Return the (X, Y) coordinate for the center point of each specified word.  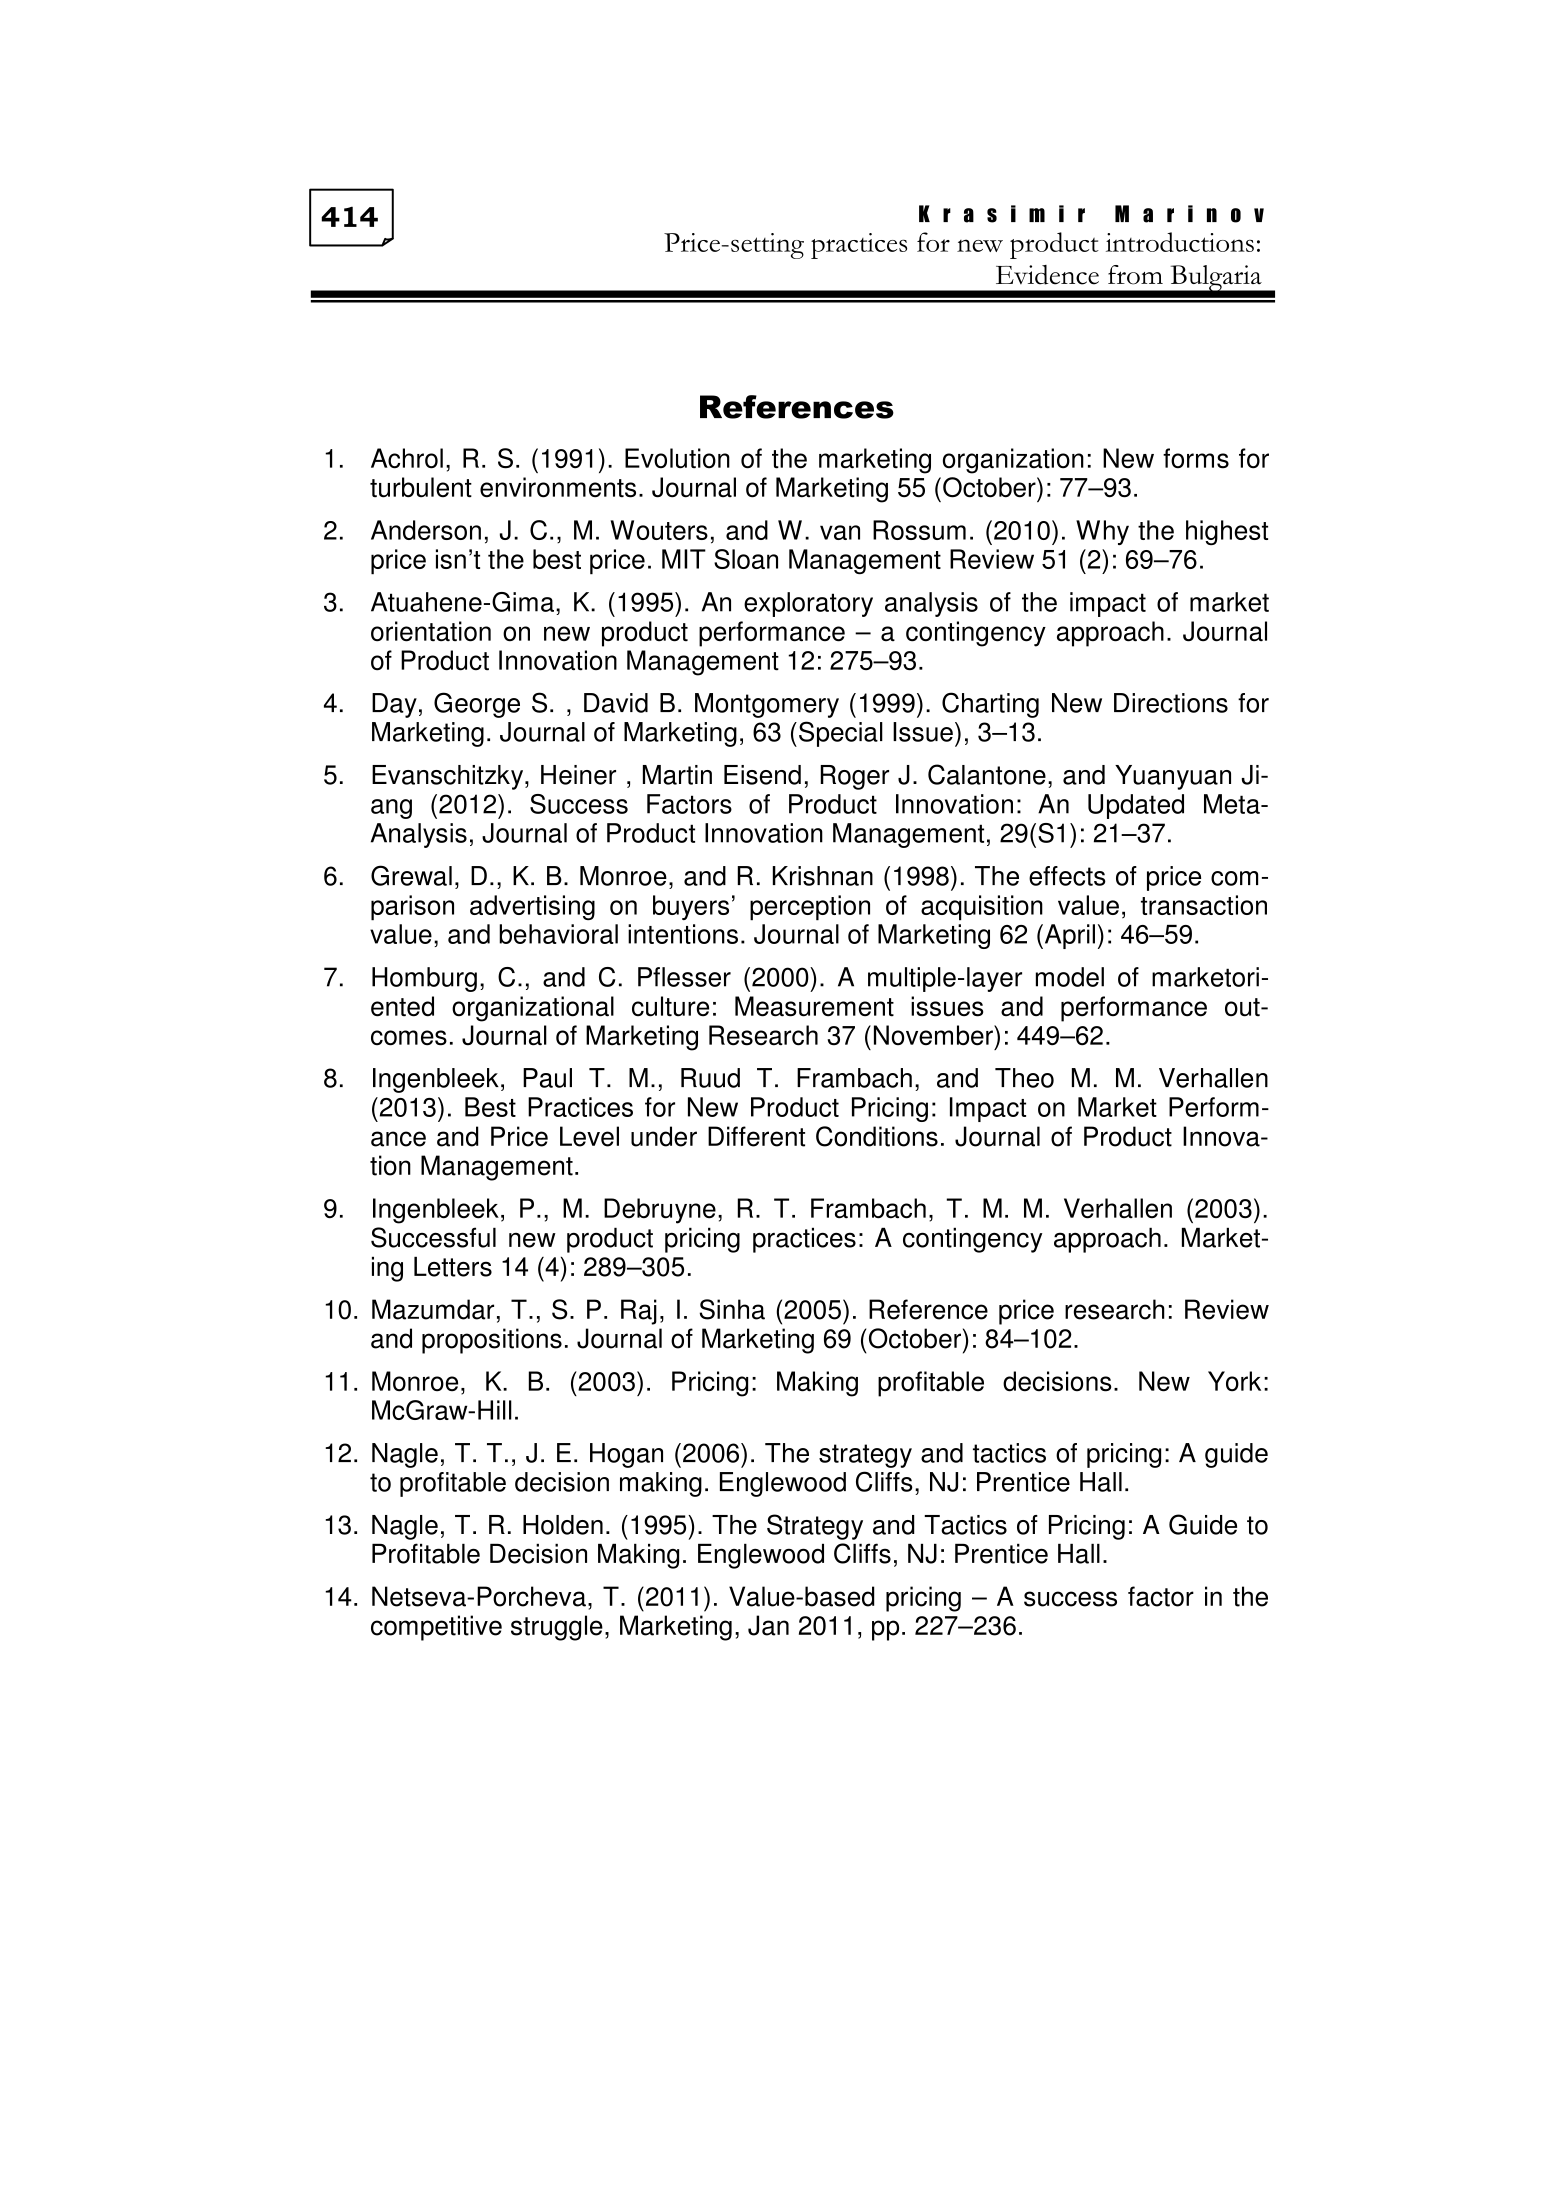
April (1068, 936)
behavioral (558, 934)
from (1135, 275)
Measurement (814, 1006)
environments (558, 487)
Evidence (1047, 275)
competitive (436, 1628)
